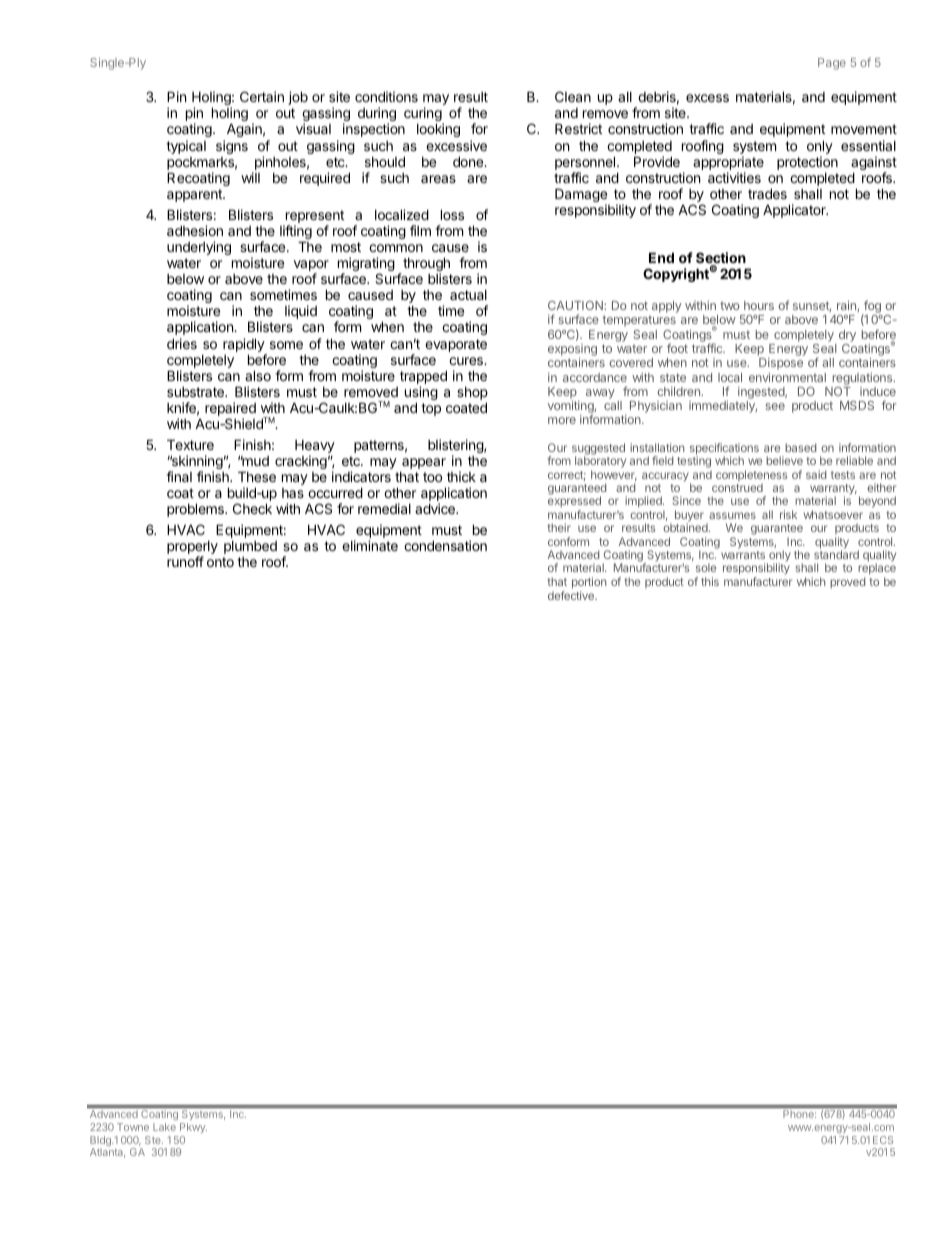 The height and width of the page is (1233, 952). Describe the element at coordinates (467, 361) in the page. I see `cures` at that location.
